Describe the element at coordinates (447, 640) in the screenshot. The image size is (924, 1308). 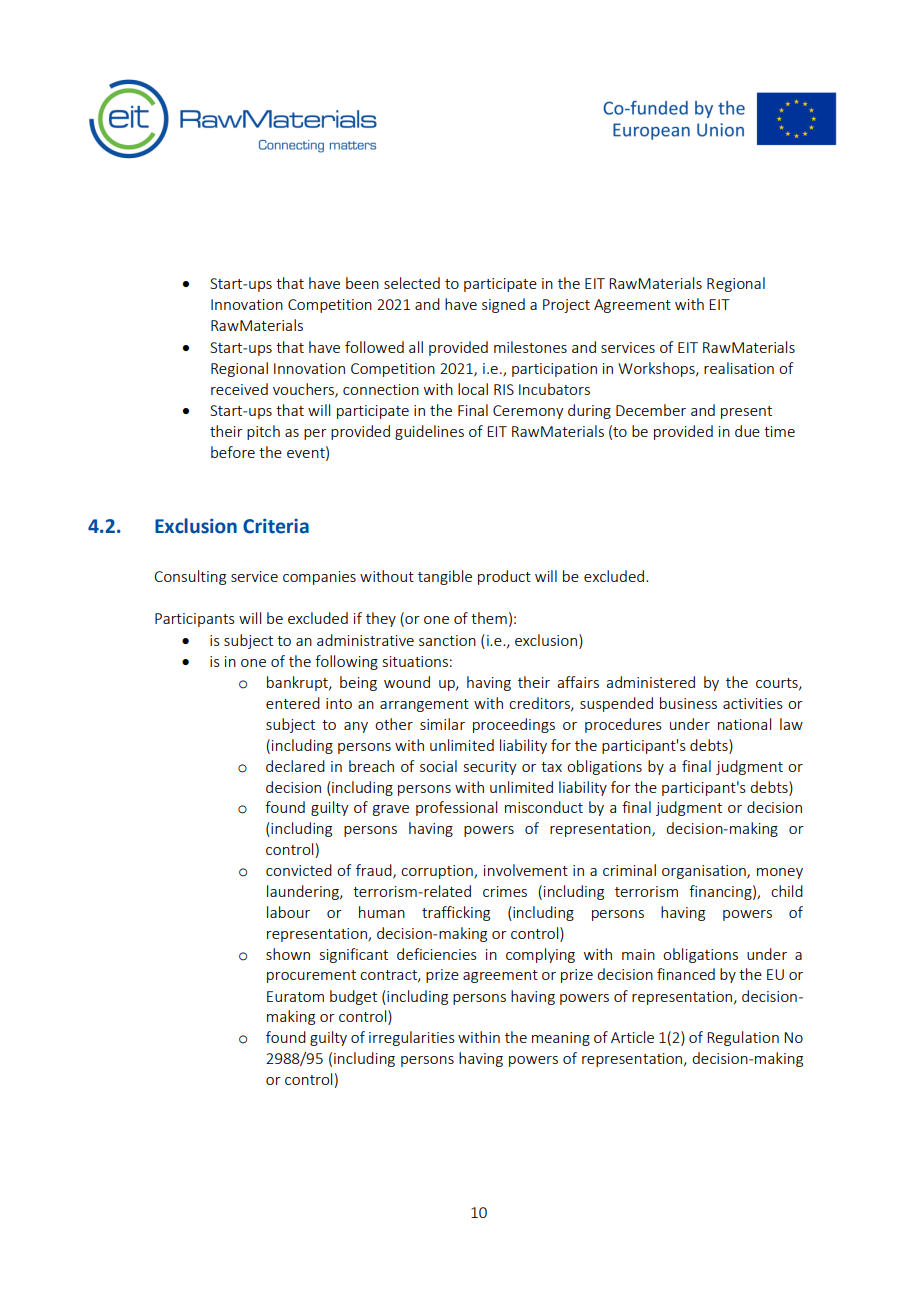
I see `sanction` at that location.
